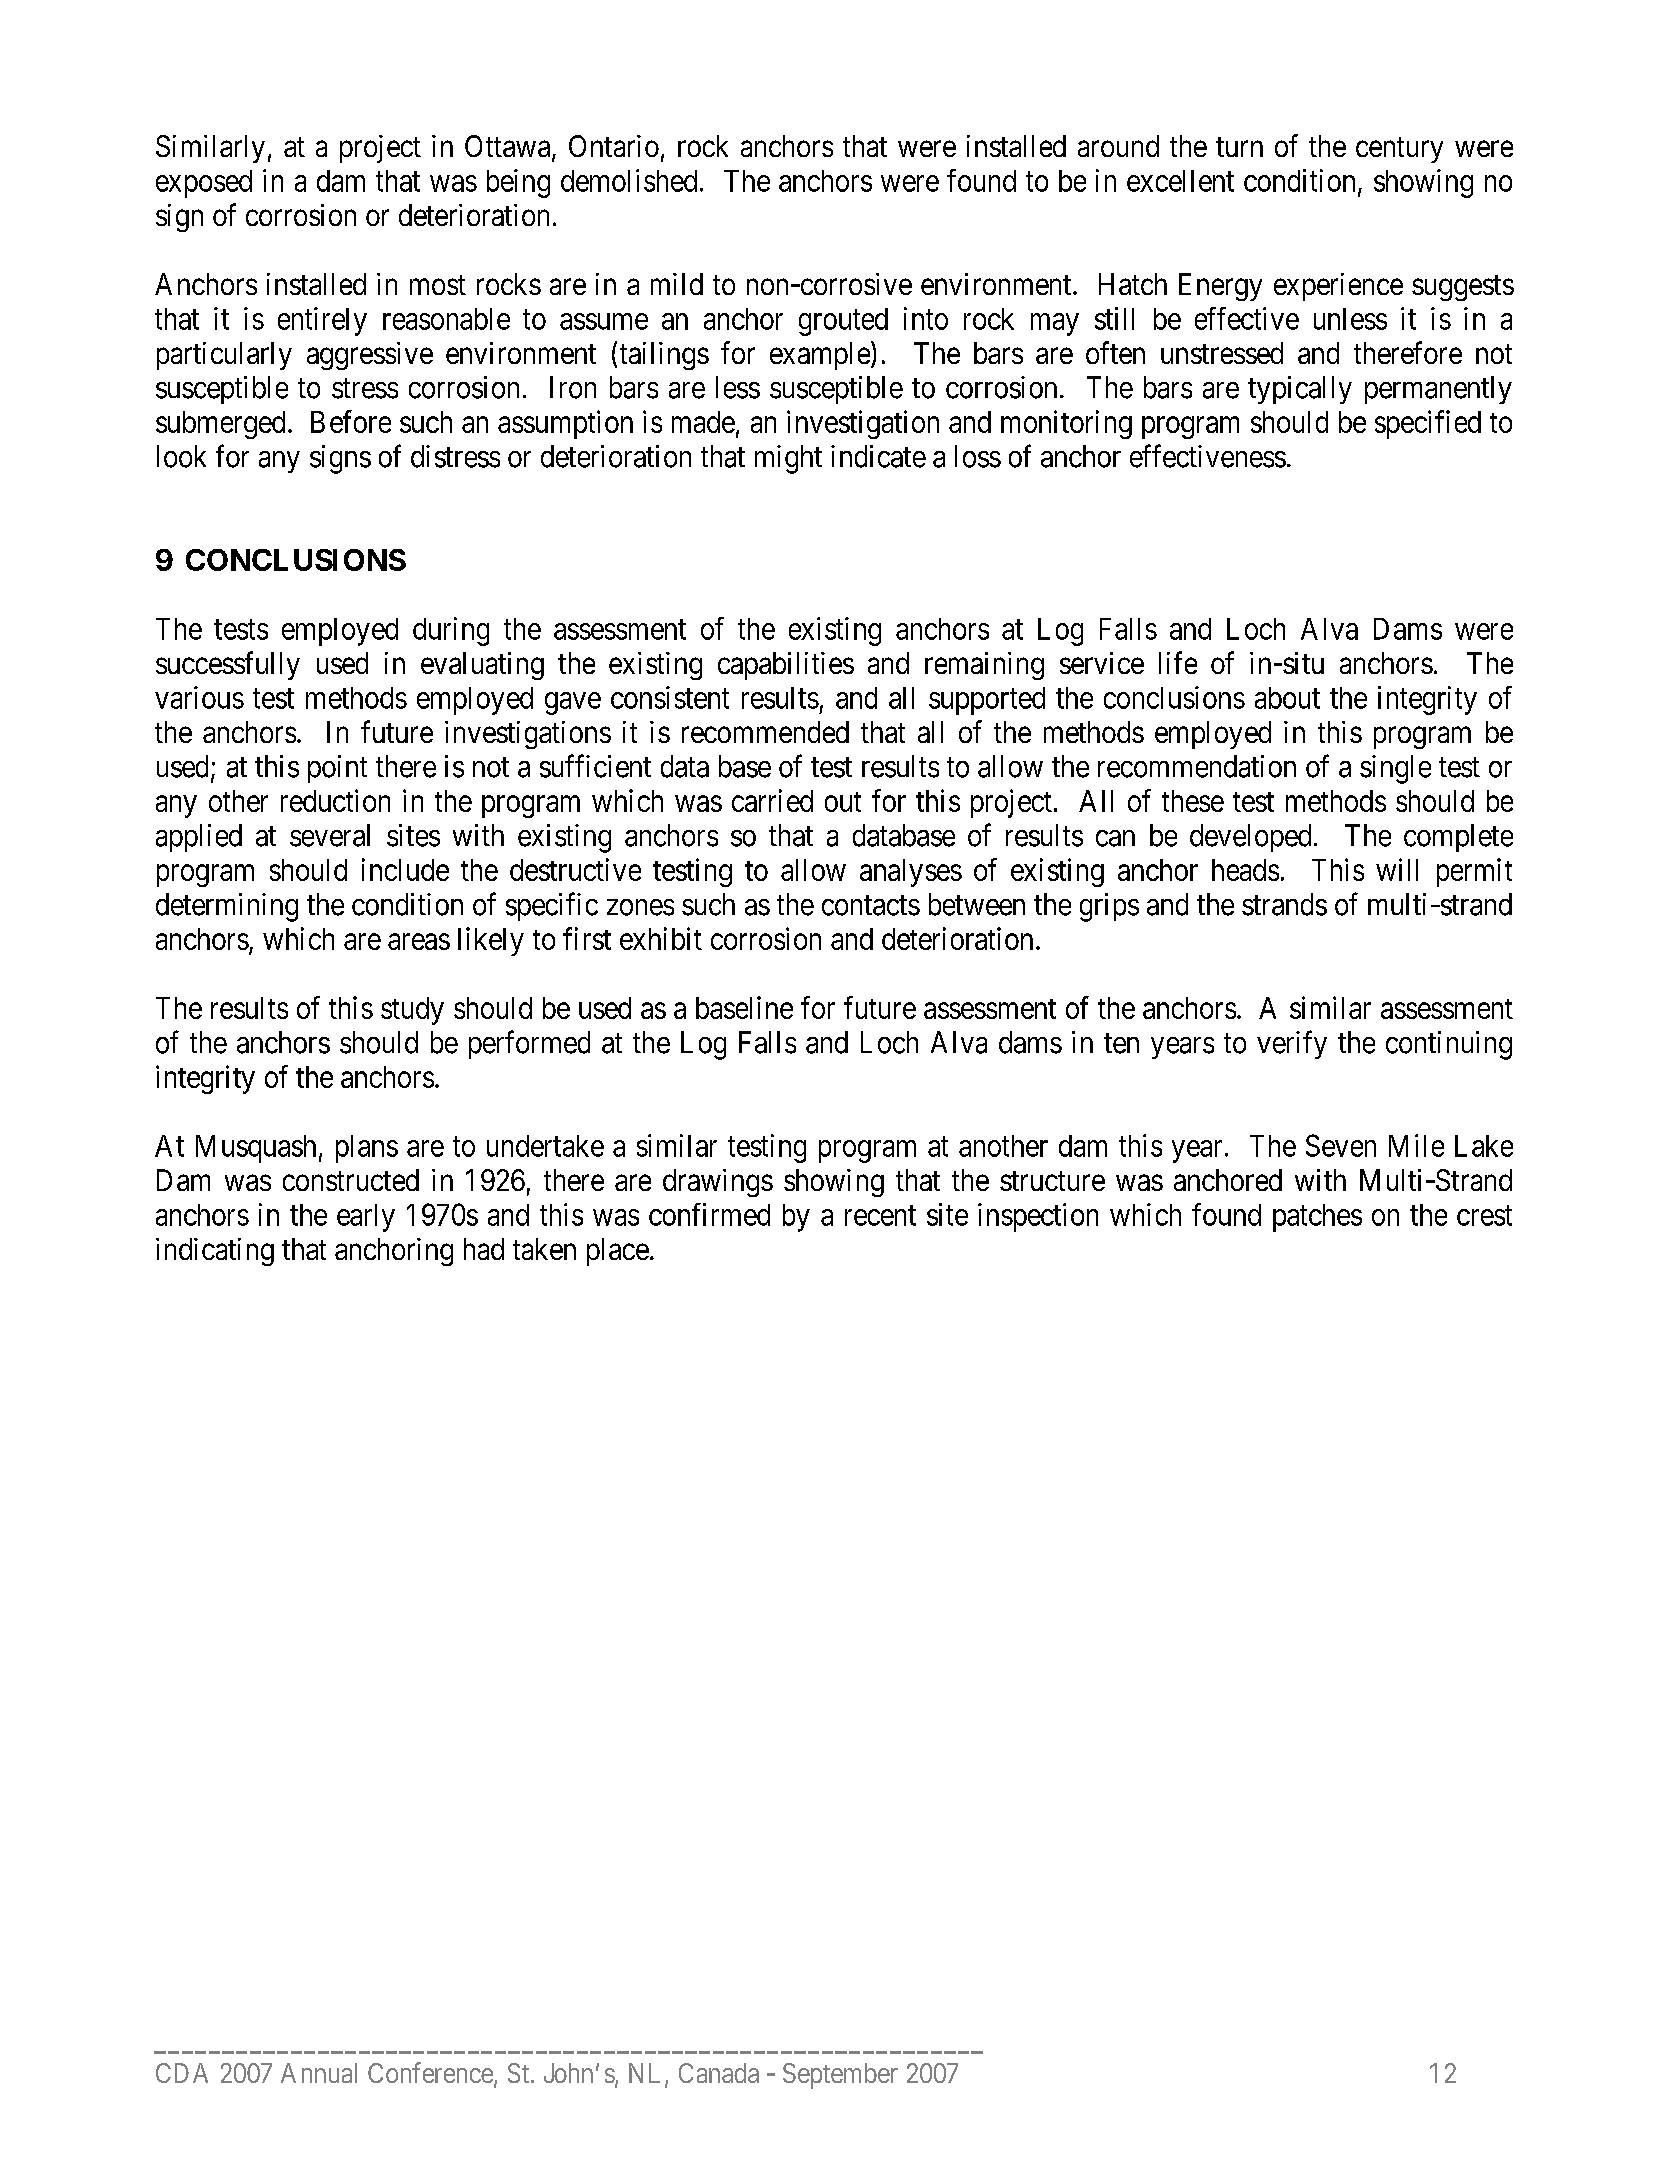  Describe the element at coordinates (719, 2073) in the page. I see `Canada` at that location.
